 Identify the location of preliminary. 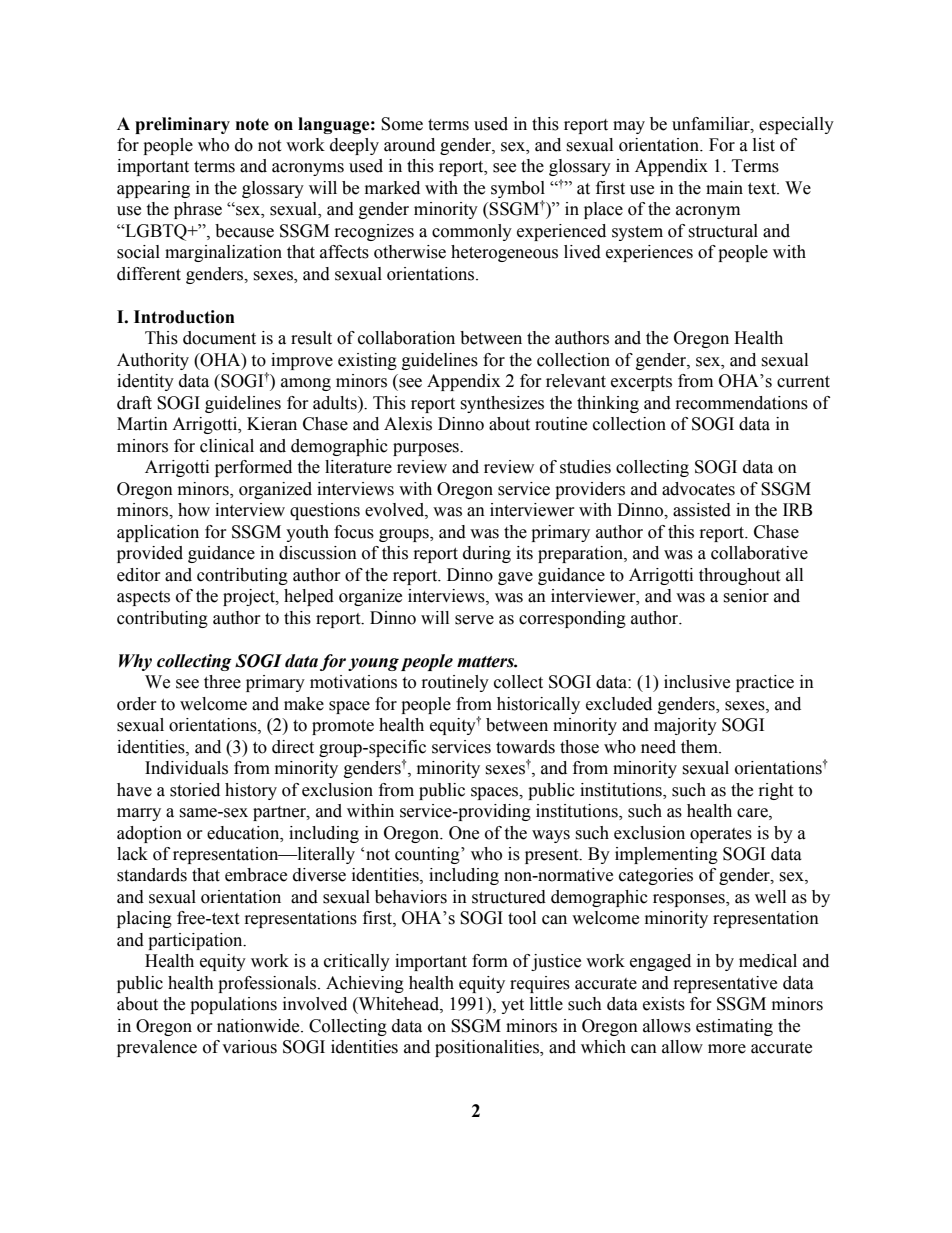
(182, 125).
